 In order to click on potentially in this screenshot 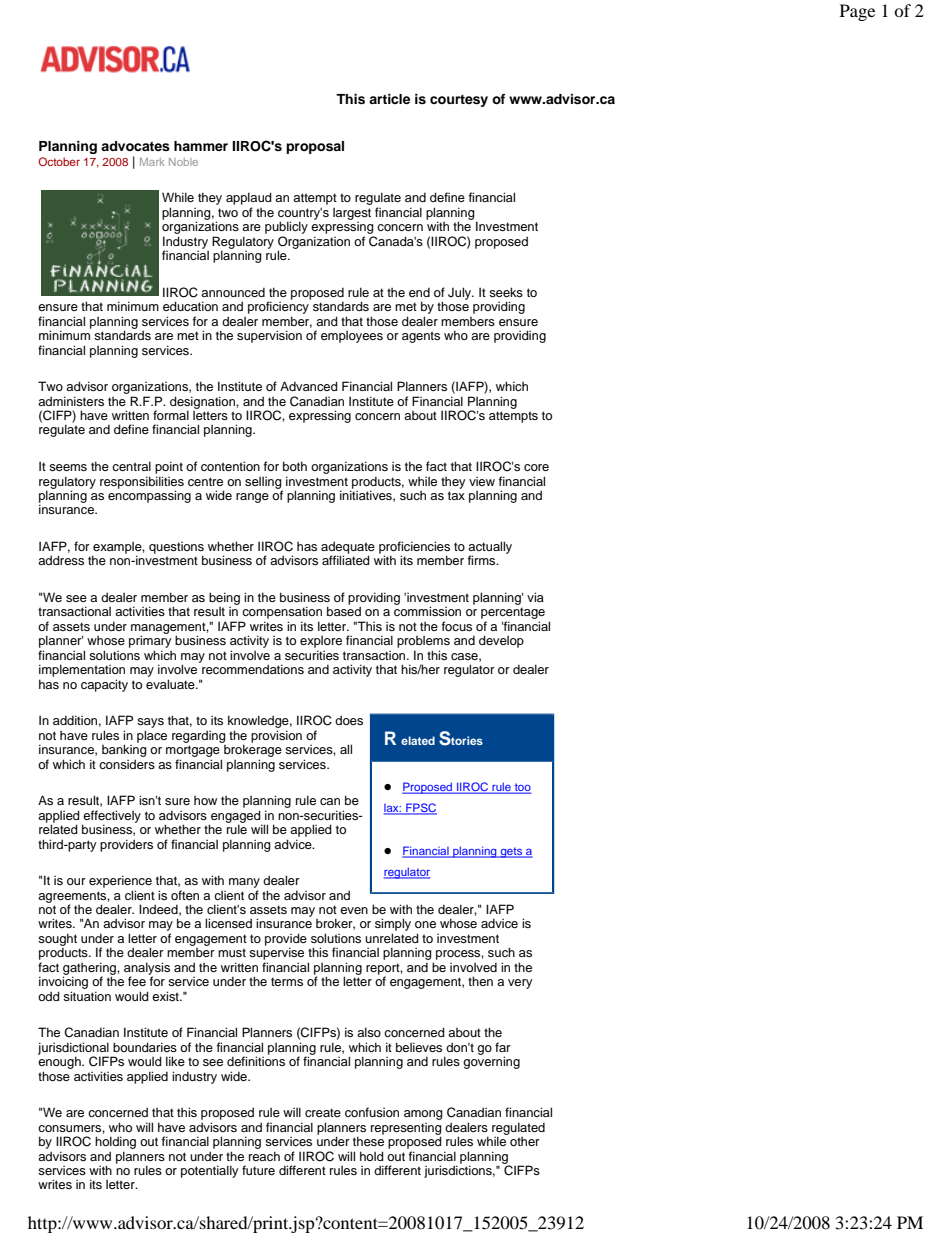, I will do `click(209, 1171)`.
